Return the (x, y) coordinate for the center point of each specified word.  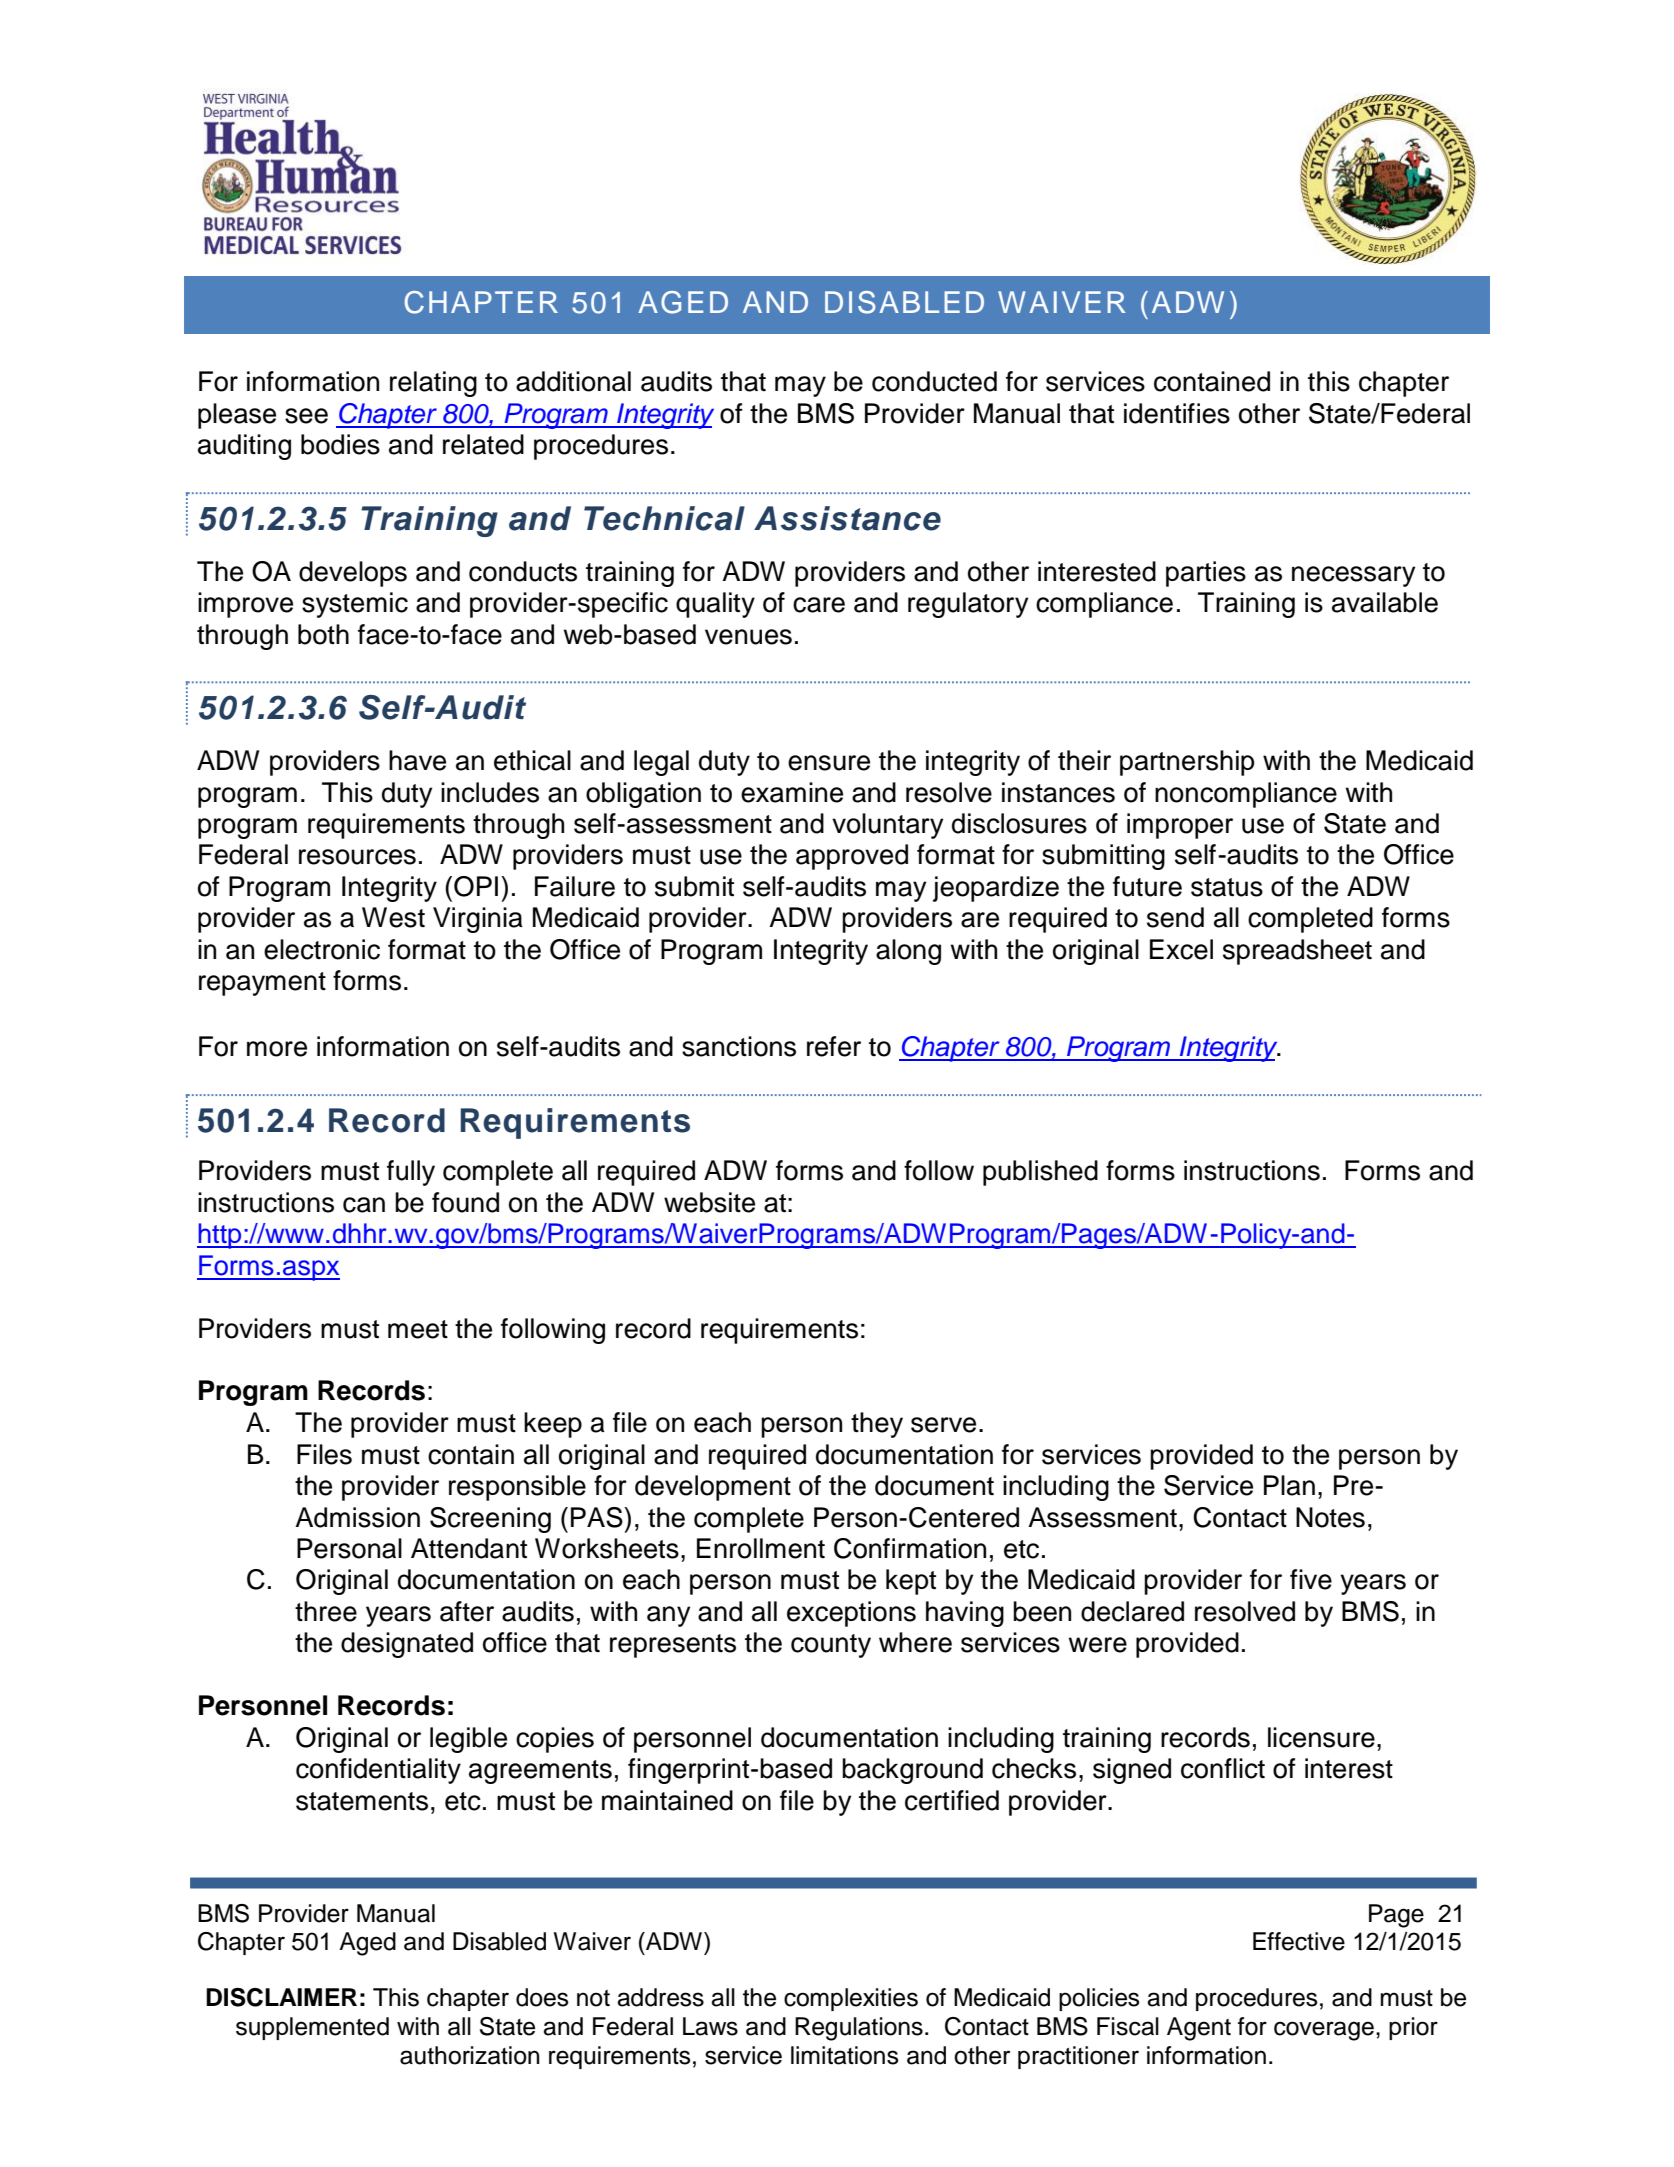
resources (357, 857)
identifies (1177, 413)
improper (1180, 826)
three (326, 1611)
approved (852, 857)
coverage (1324, 2031)
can (364, 1205)
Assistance (847, 518)
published (1040, 1173)
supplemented (312, 2028)
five (1311, 1579)
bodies (340, 444)
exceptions (851, 1614)
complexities (851, 1999)
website (709, 1202)
